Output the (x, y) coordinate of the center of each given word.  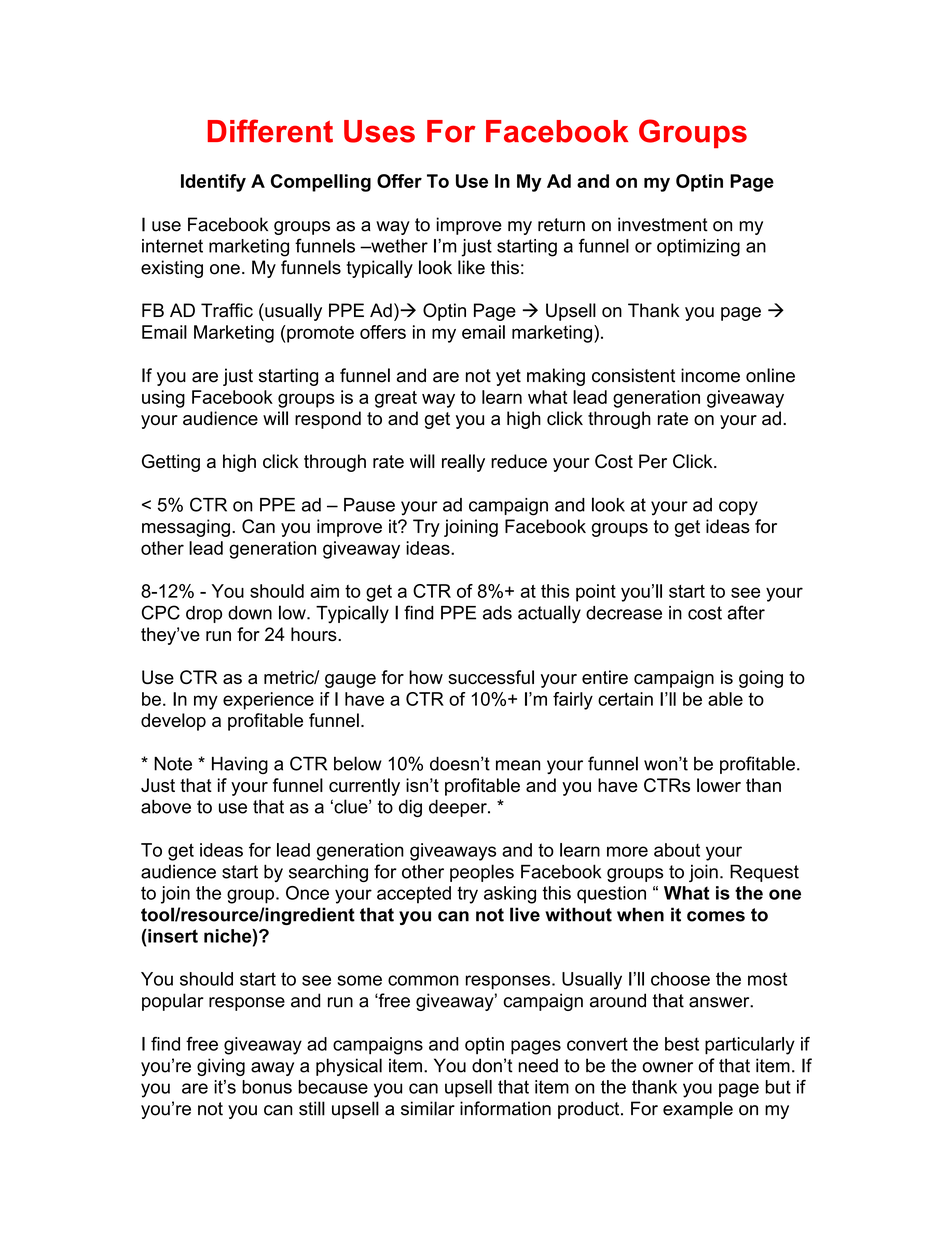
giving (221, 1067)
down (250, 613)
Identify (213, 183)
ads (497, 613)
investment (663, 224)
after (746, 612)
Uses (379, 131)
